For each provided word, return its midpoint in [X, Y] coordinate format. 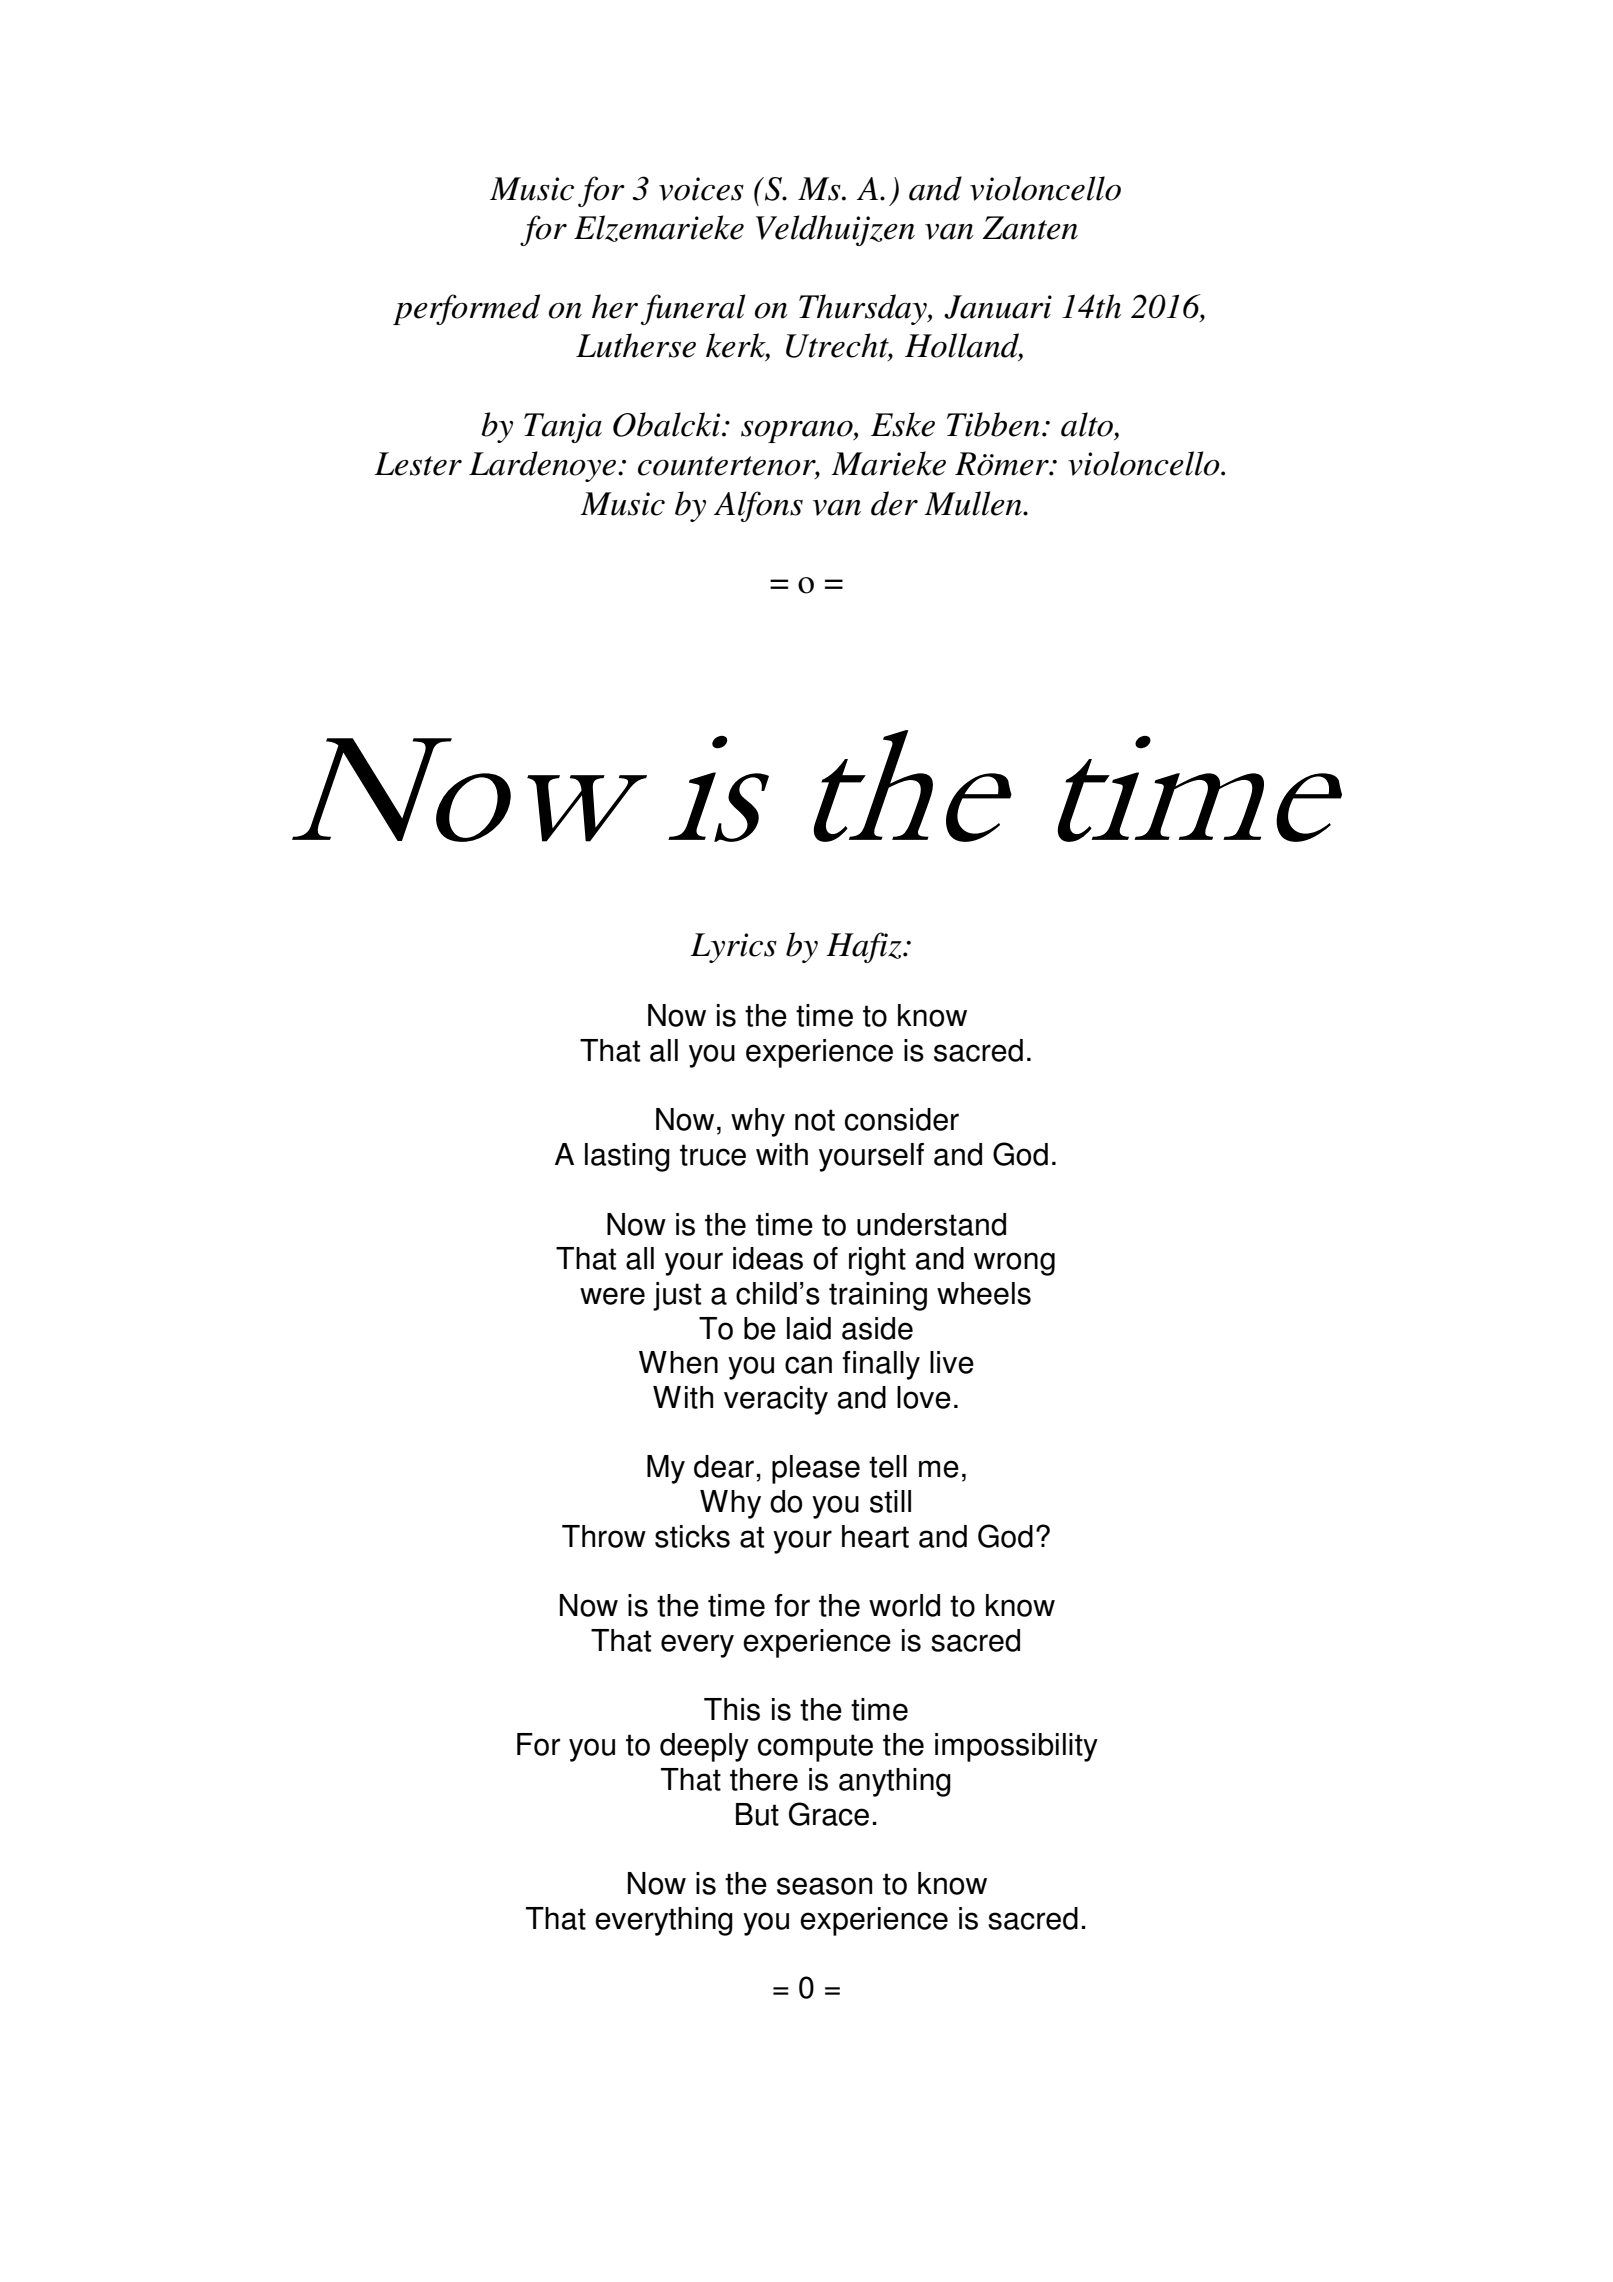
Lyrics [733, 948]
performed [466, 309]
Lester [418, 464]
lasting [627, 1157]
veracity [776, 1400]
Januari [998, 307]
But [757, 1814]
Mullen [974, 503]
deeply [704, 1747]
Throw [604, 1536]
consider [902, 1119]
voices [701, 189]
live [952, 1362]
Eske [903, 424]
